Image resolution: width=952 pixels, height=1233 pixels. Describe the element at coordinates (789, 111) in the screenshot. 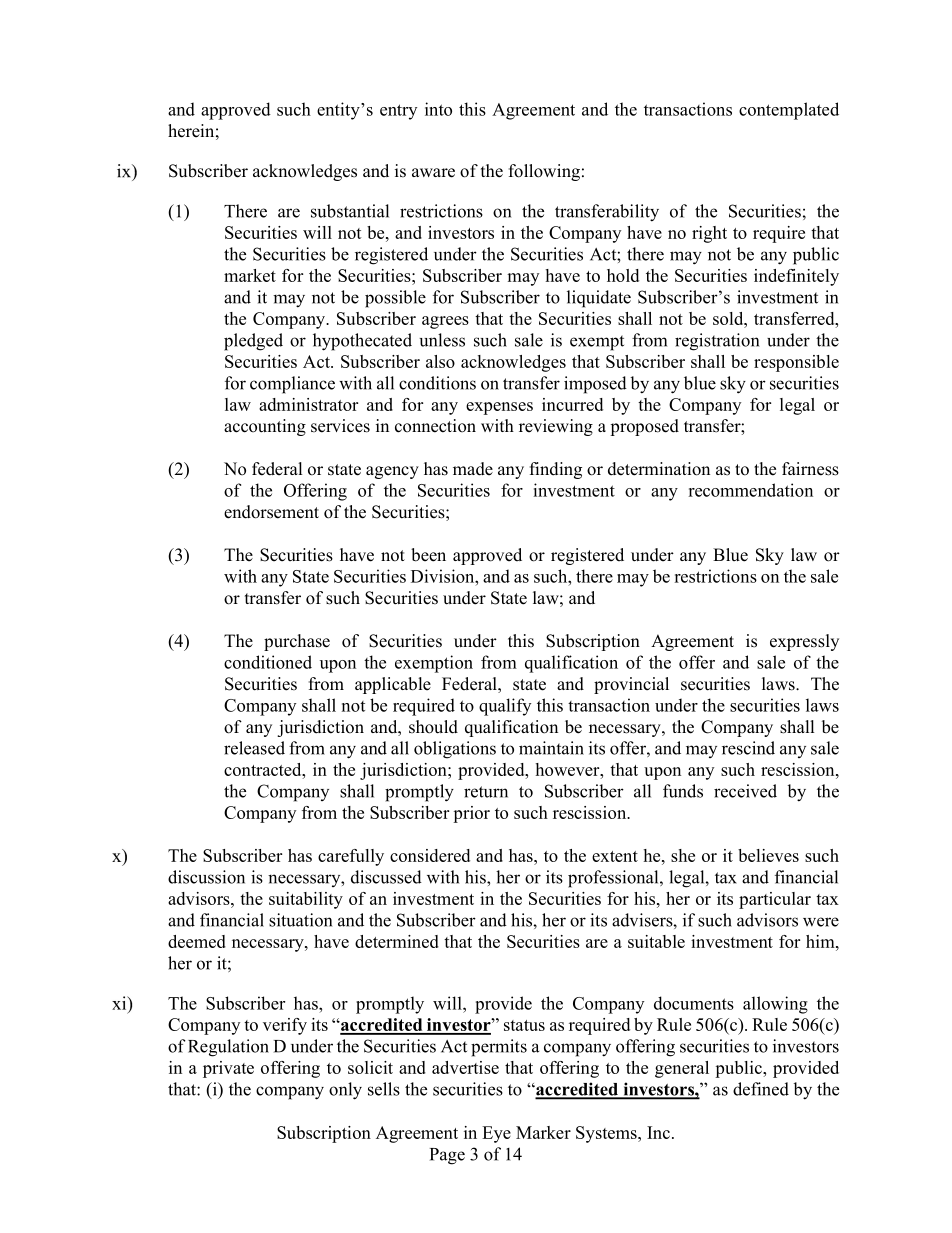

I see `contemplated` at that location.
